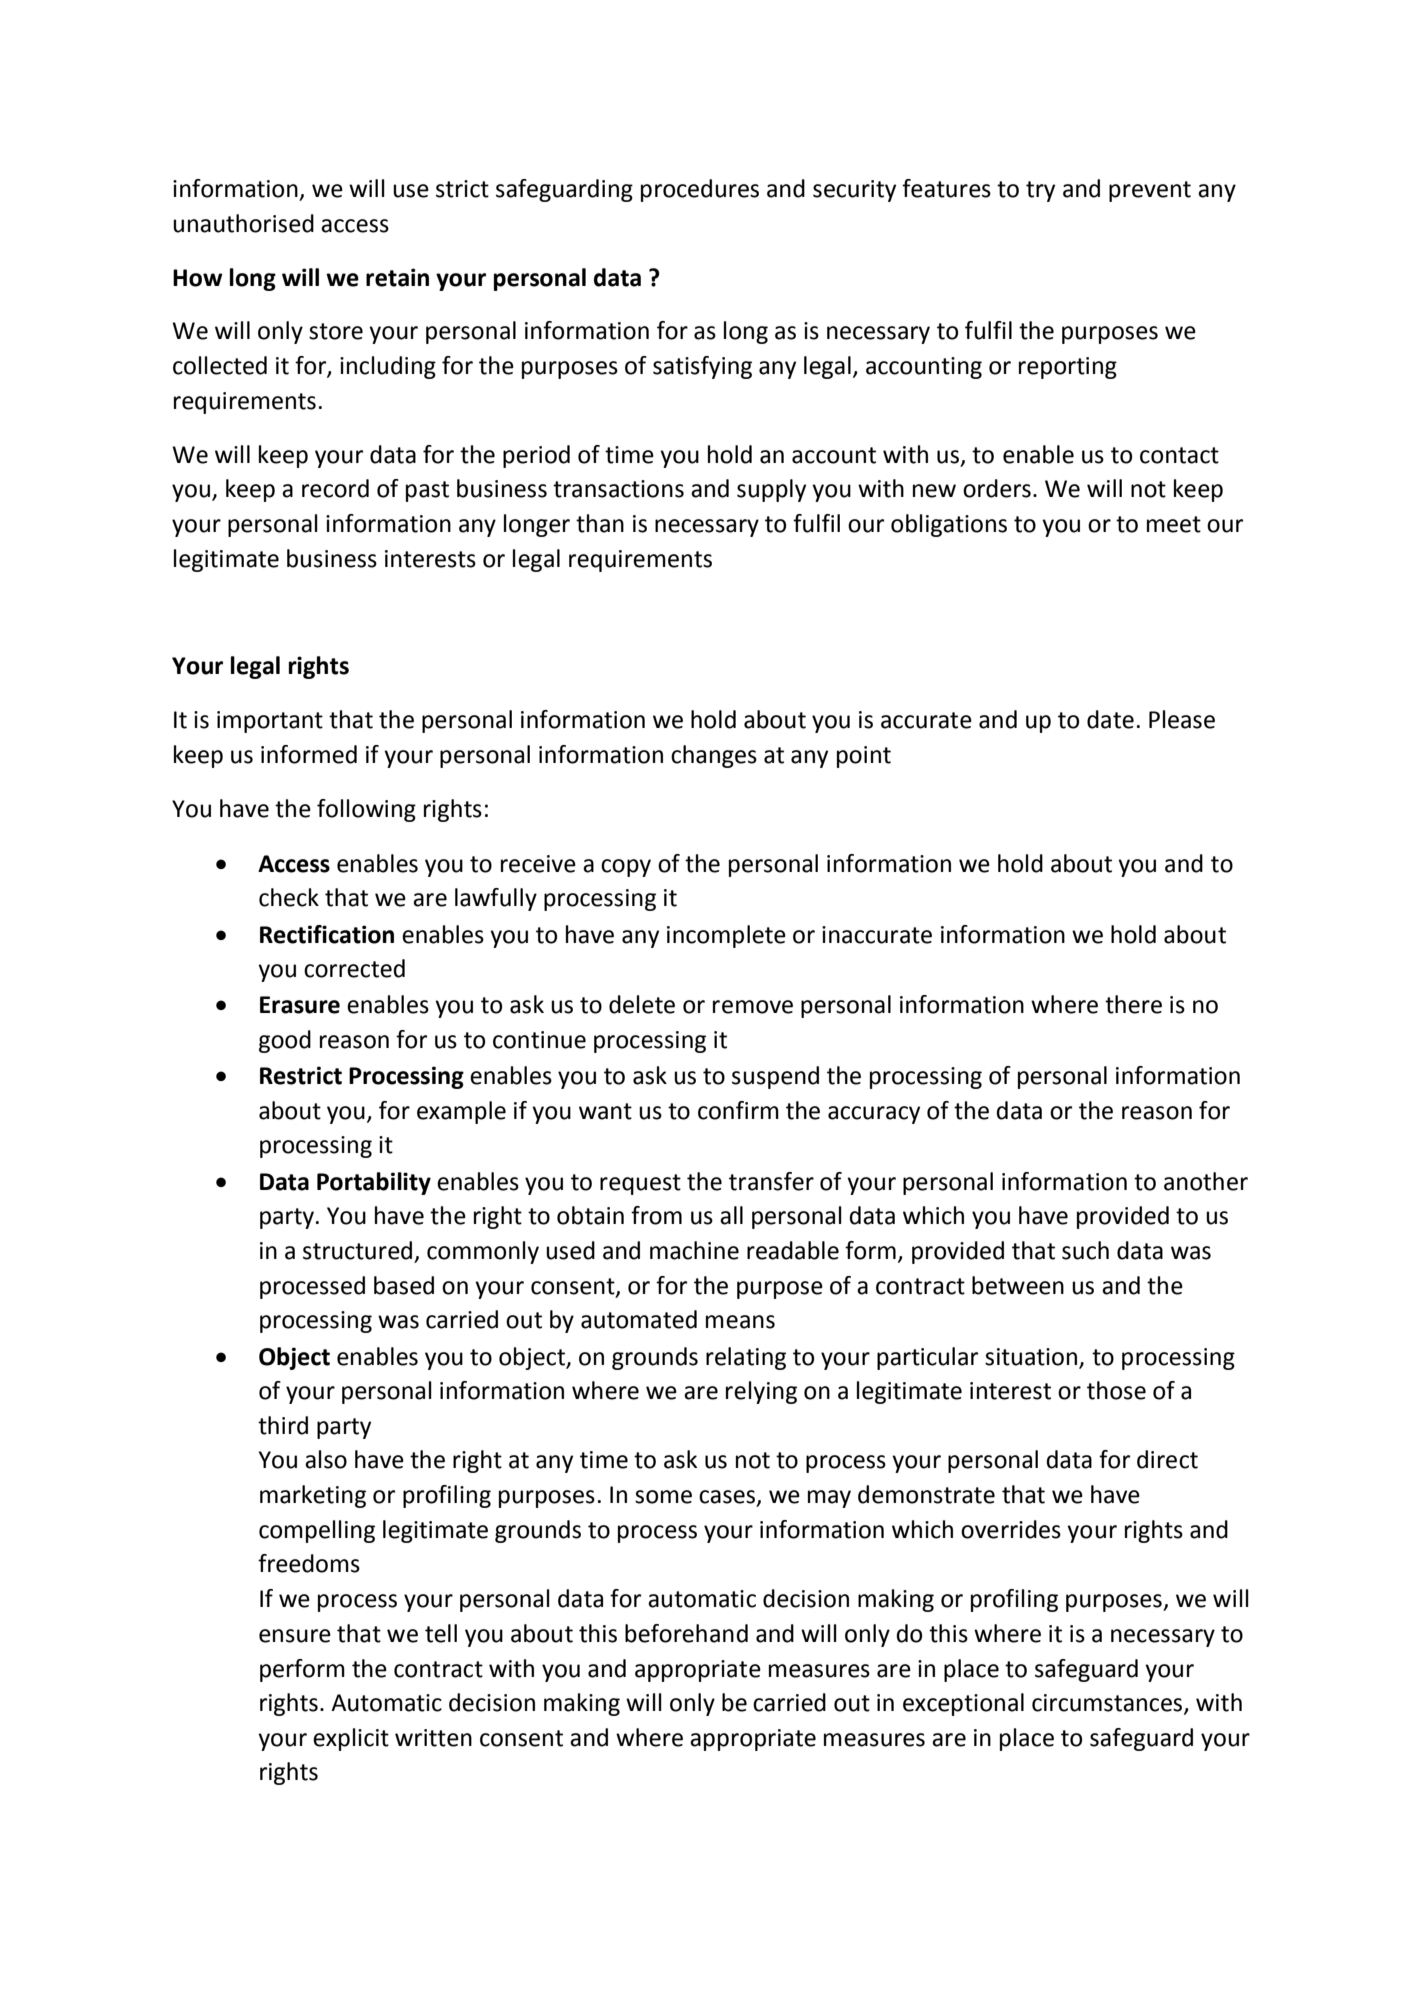 The height and width of the screenshot is (2014, 1424). I want to click on explicit, so click(351, 1739).
